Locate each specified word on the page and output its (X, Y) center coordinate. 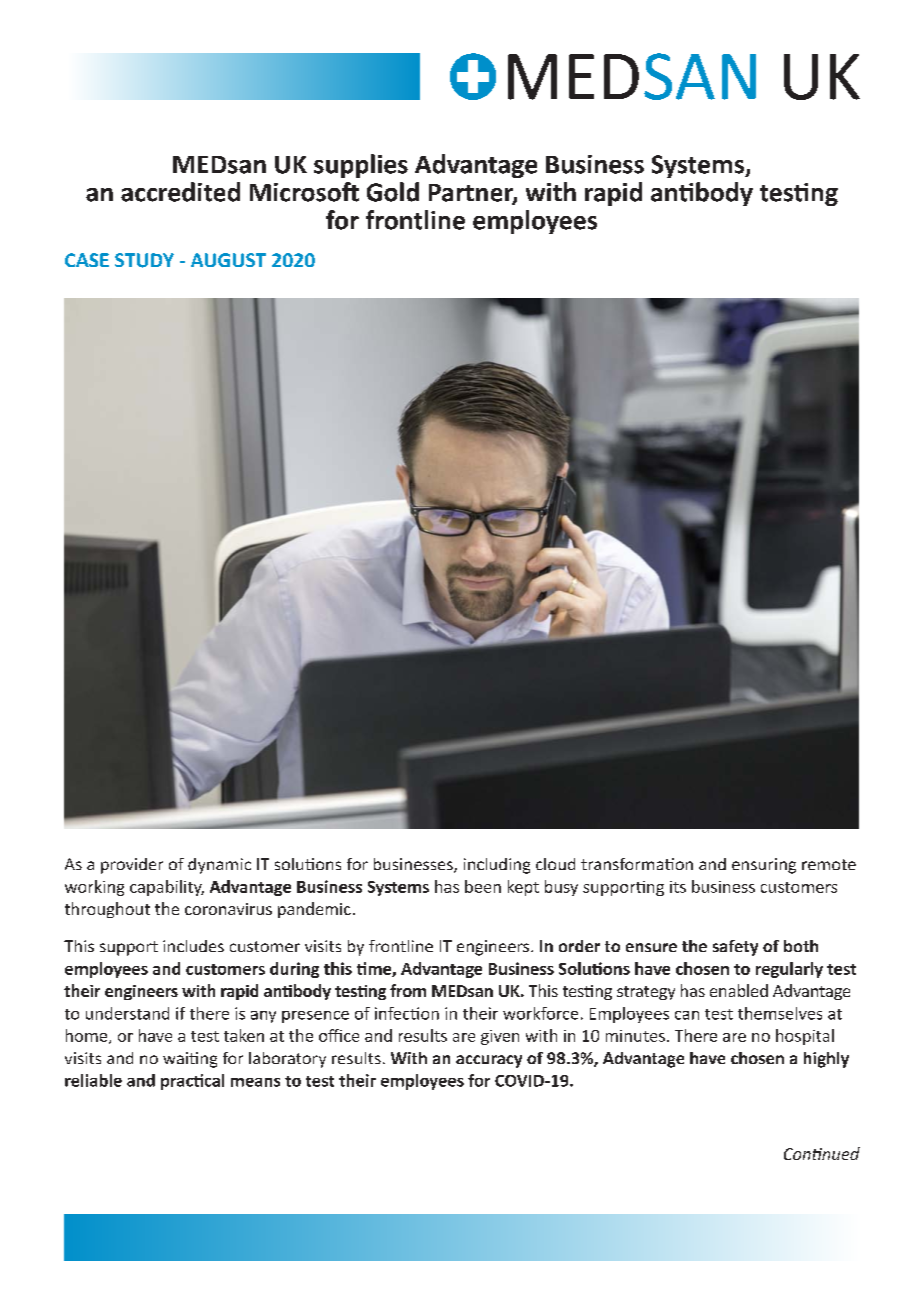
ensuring (764, 866)
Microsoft (304, 192)
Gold (393, 192)
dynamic (219, 866)
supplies (361, 166)
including (497, 866)
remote (829, 864)
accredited (180, 192)
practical (192, 1082)
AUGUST (228, 260)
